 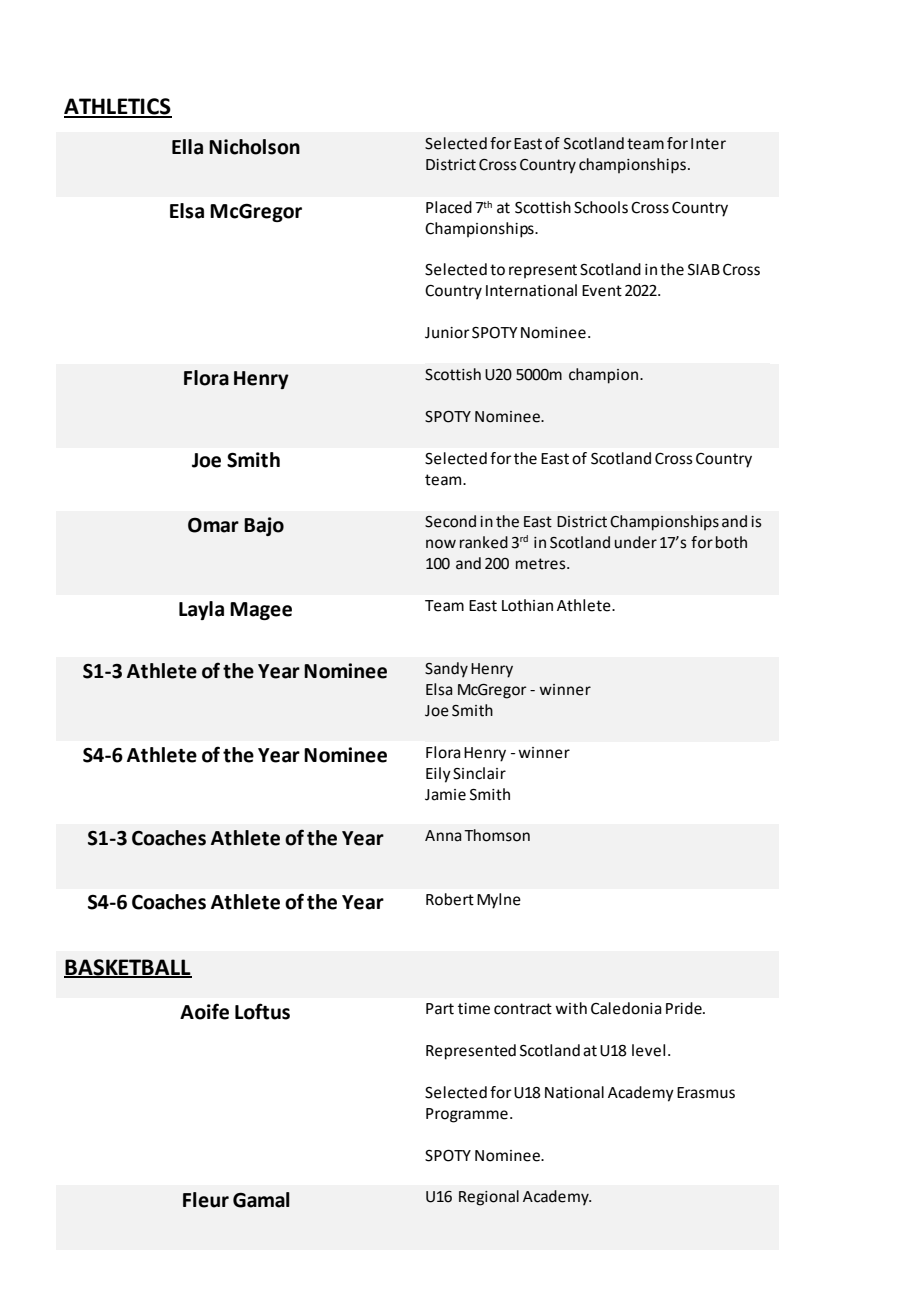 What do you see at coordinates (213, 525) in the page?
I see `Omar` at bounding box center [213, 525].
